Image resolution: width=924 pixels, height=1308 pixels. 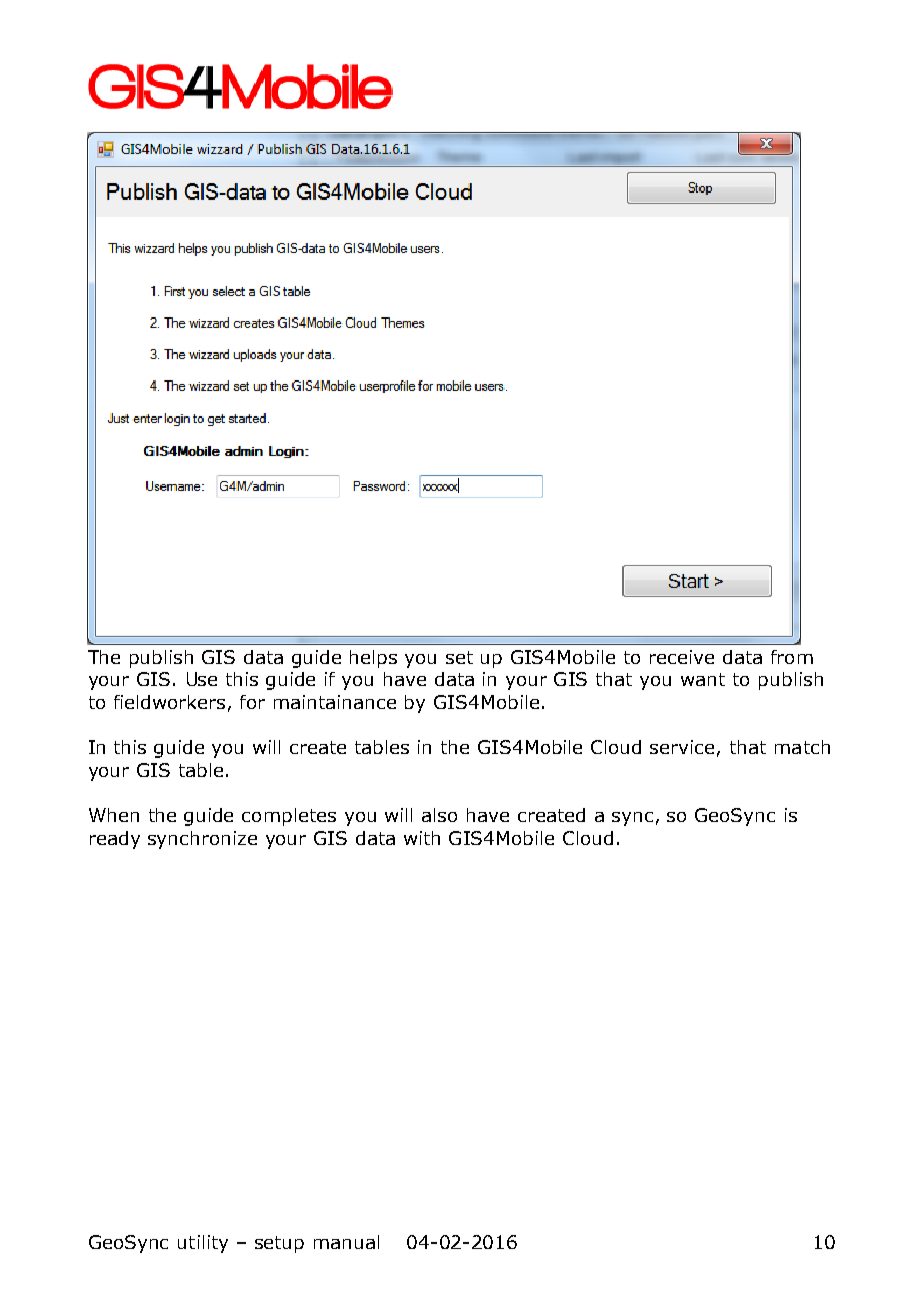 I want to click on also, so click(x=439, y=815).
